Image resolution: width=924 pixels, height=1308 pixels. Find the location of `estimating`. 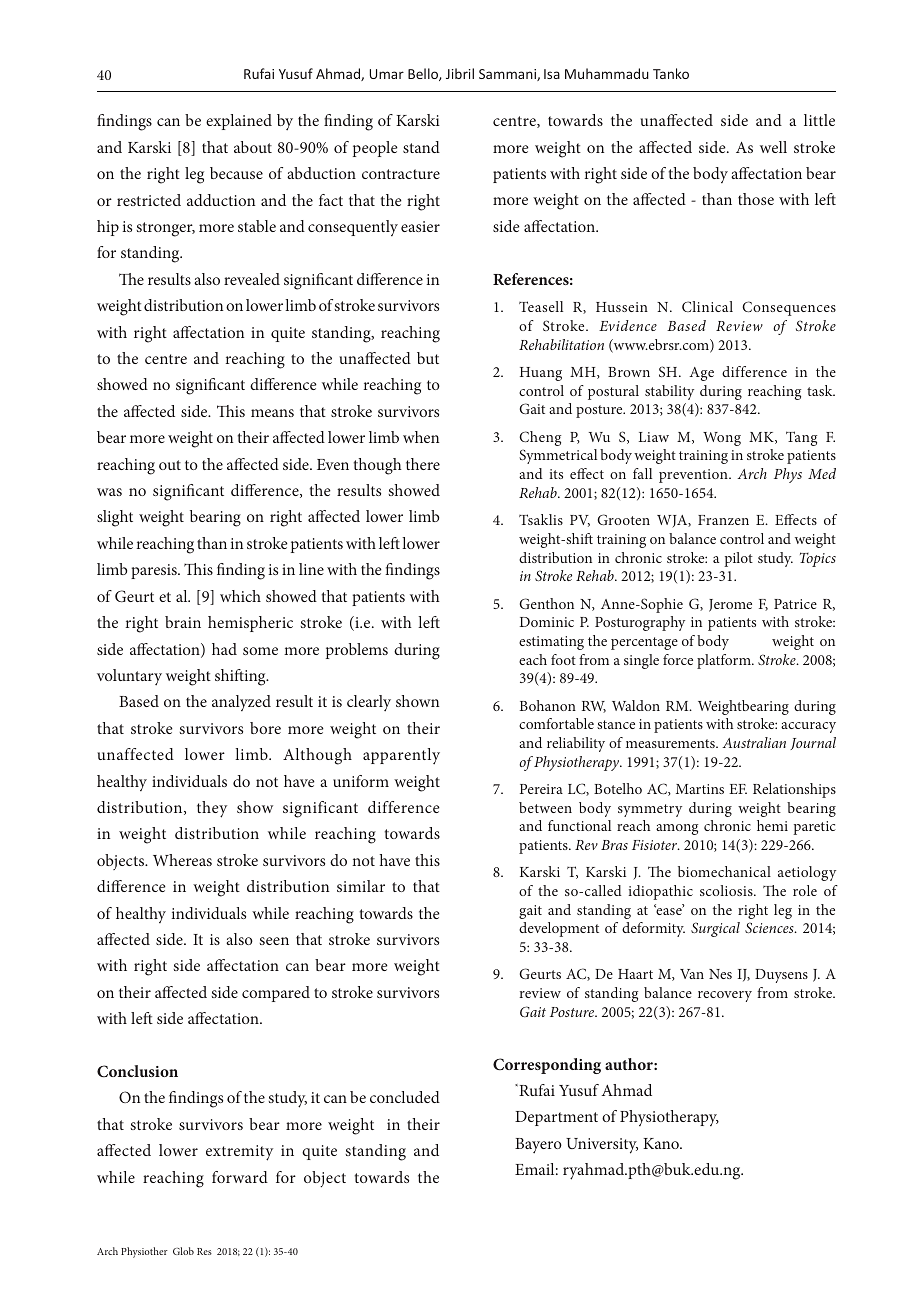

estimating is located at coordinates (551, 643).
